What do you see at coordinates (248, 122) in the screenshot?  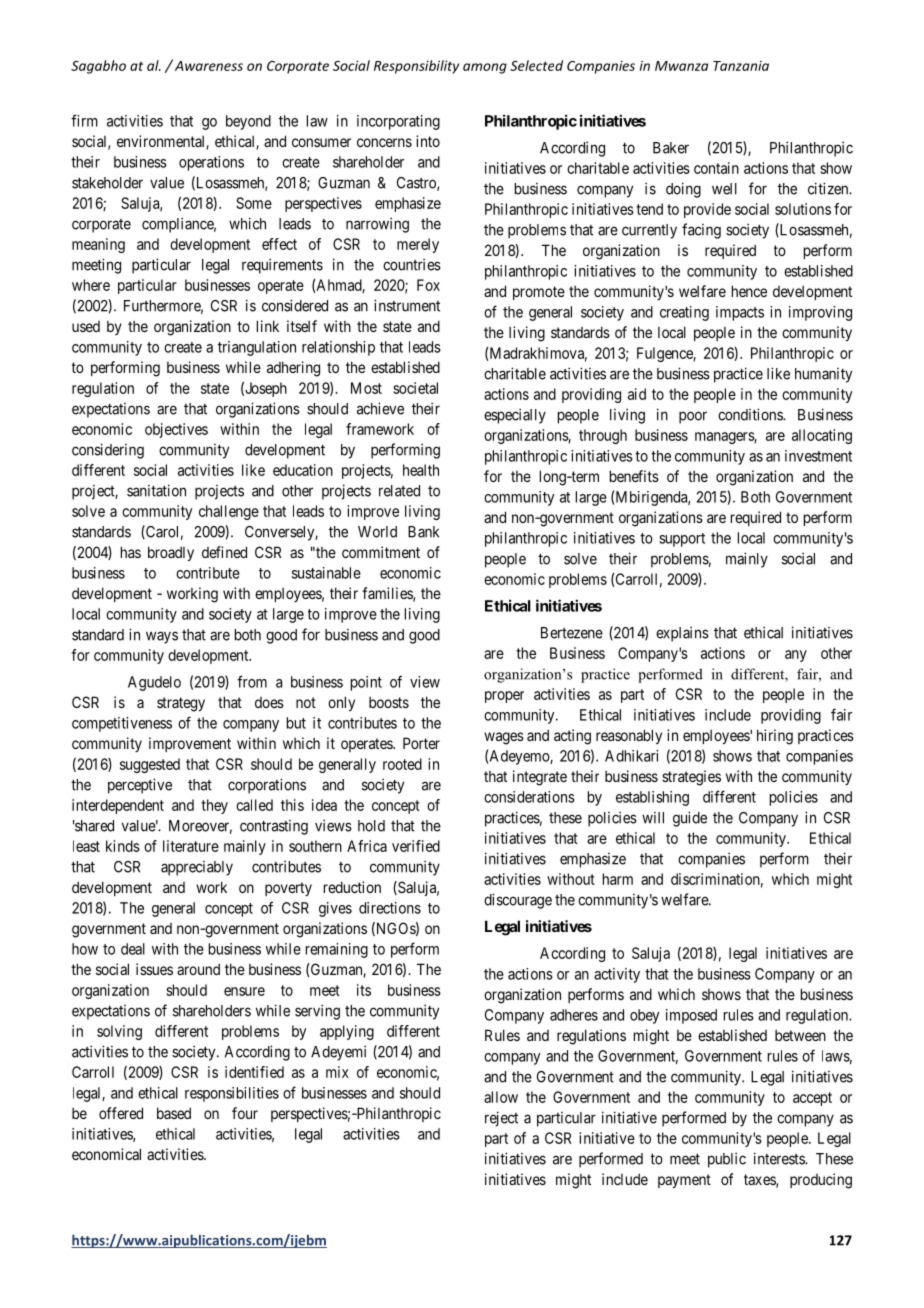 I see `beyond` at bounding box center [248, 122].
